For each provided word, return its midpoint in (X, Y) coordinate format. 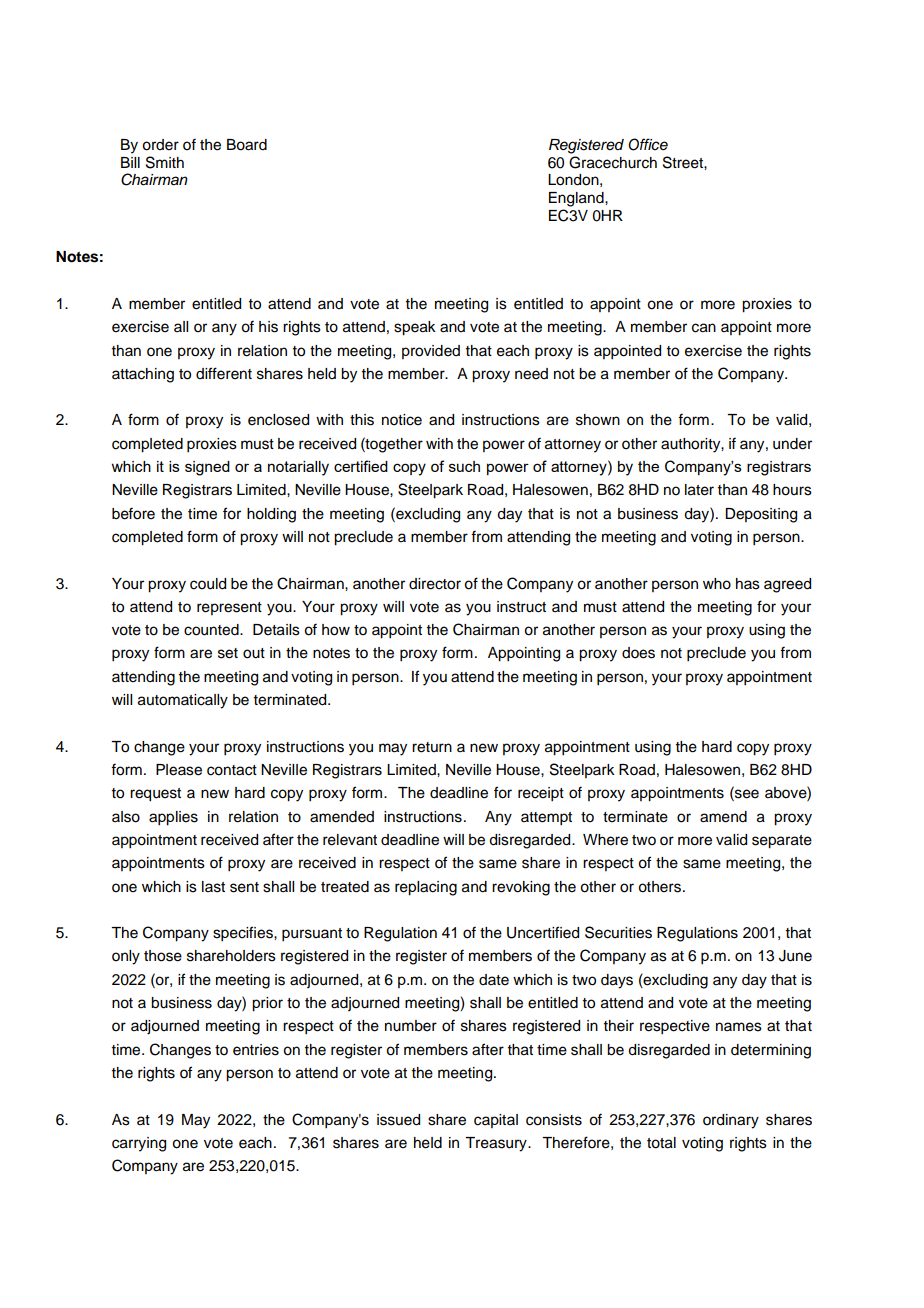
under (792, 444)
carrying (139, 1144)
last (213, 887)
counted (212, 630)
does (638, 653)
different (224, 373)
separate (782, 842)
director (435, 584)
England (577, 199)
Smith (165, 162)
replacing (426, 888)
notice (402, 420)
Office (648, 144)
